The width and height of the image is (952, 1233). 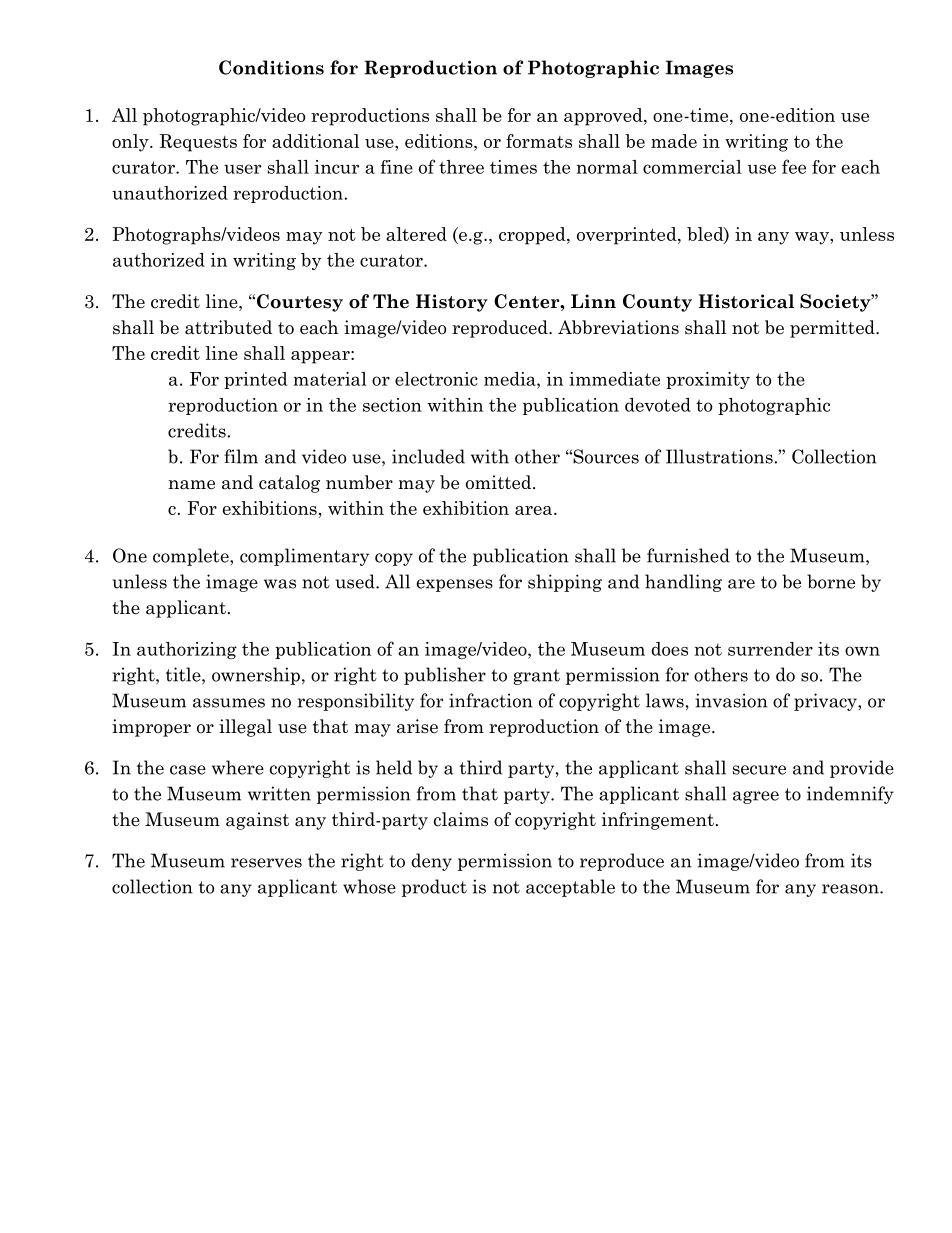 I want to click on deny, so click(x=431, y=862).
